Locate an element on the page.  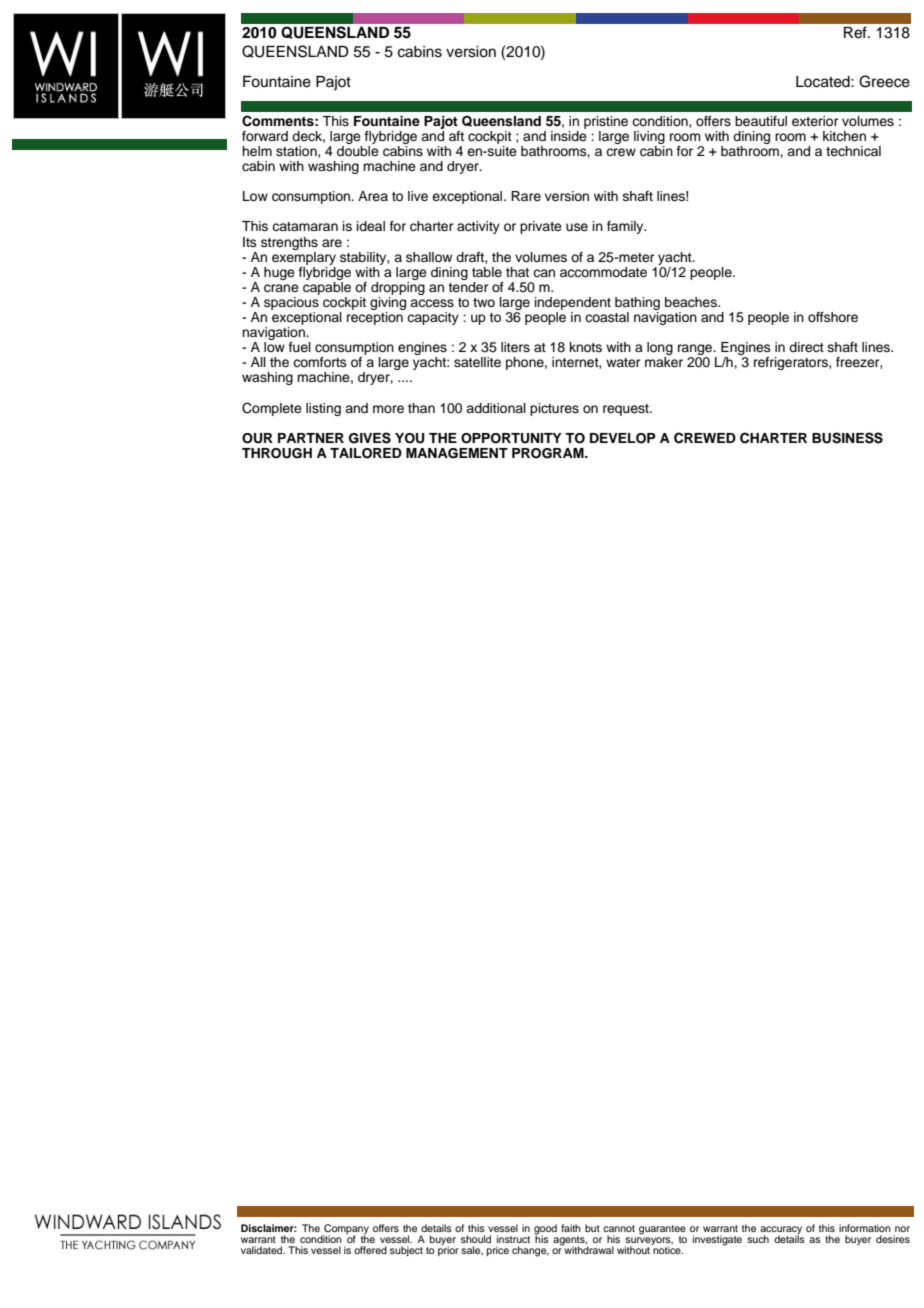
faith is located at coordinates (571, 1228).
